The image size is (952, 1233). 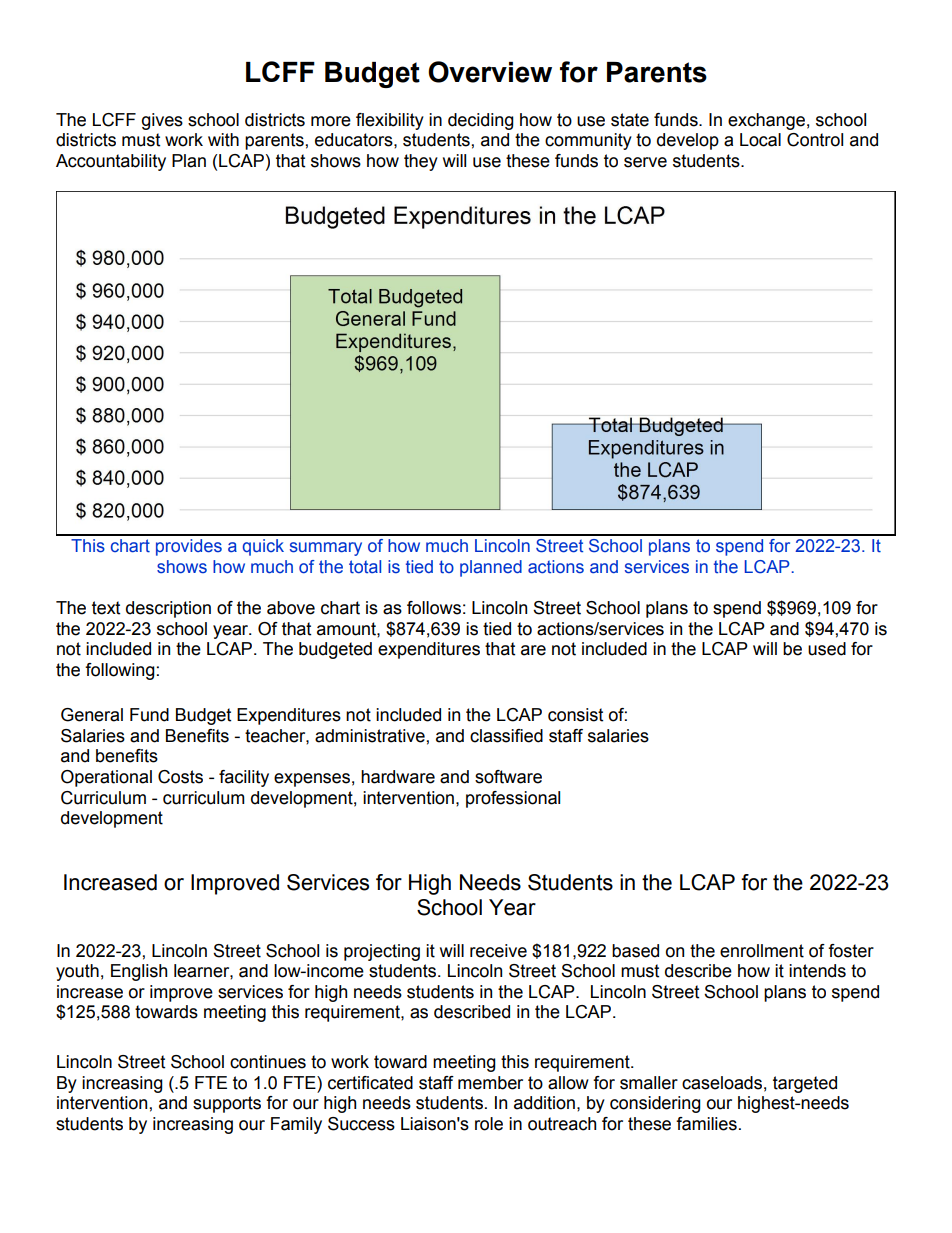 I want to click on deciding, so click(x=481, y=121).
